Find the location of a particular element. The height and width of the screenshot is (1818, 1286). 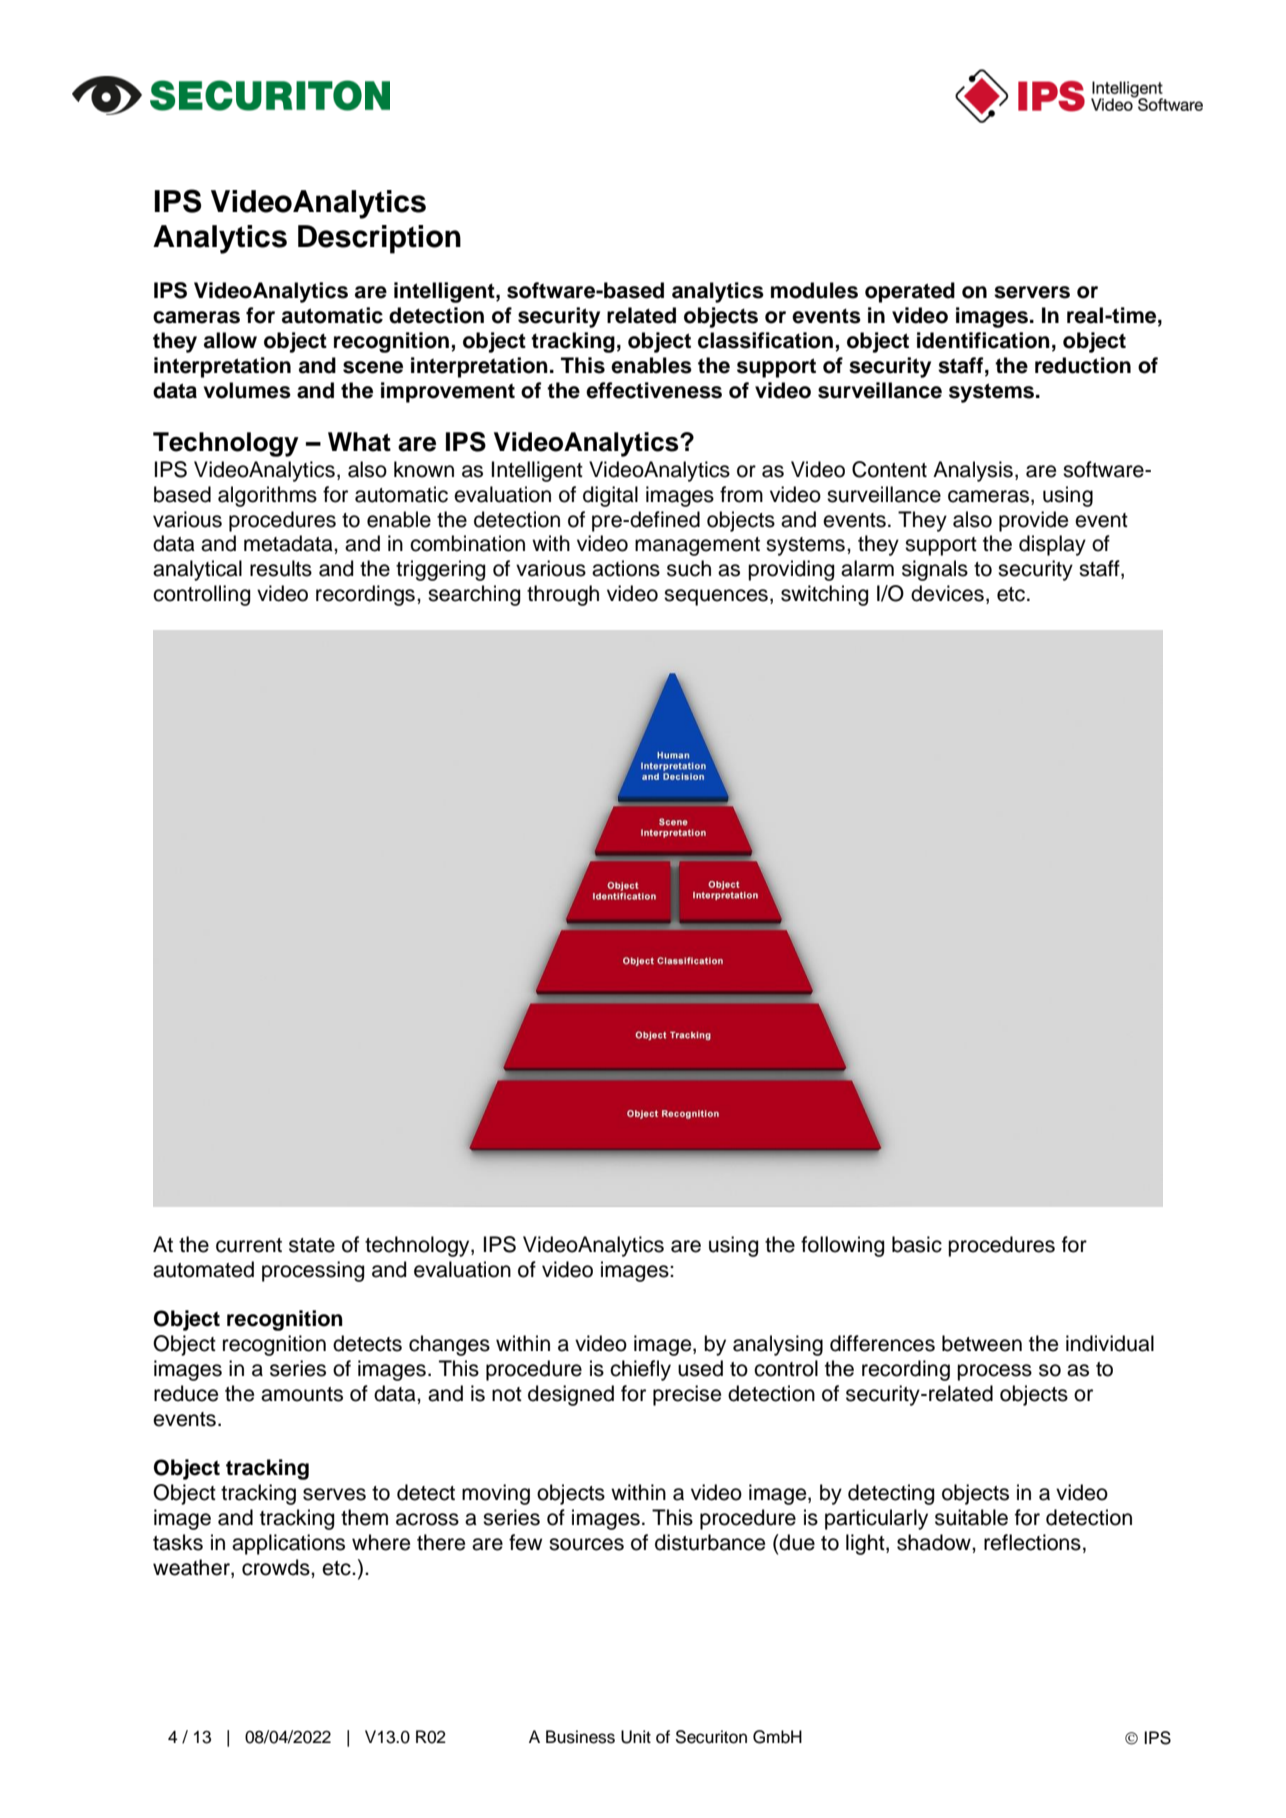

crowds is located at coordinates (277, 1567).
